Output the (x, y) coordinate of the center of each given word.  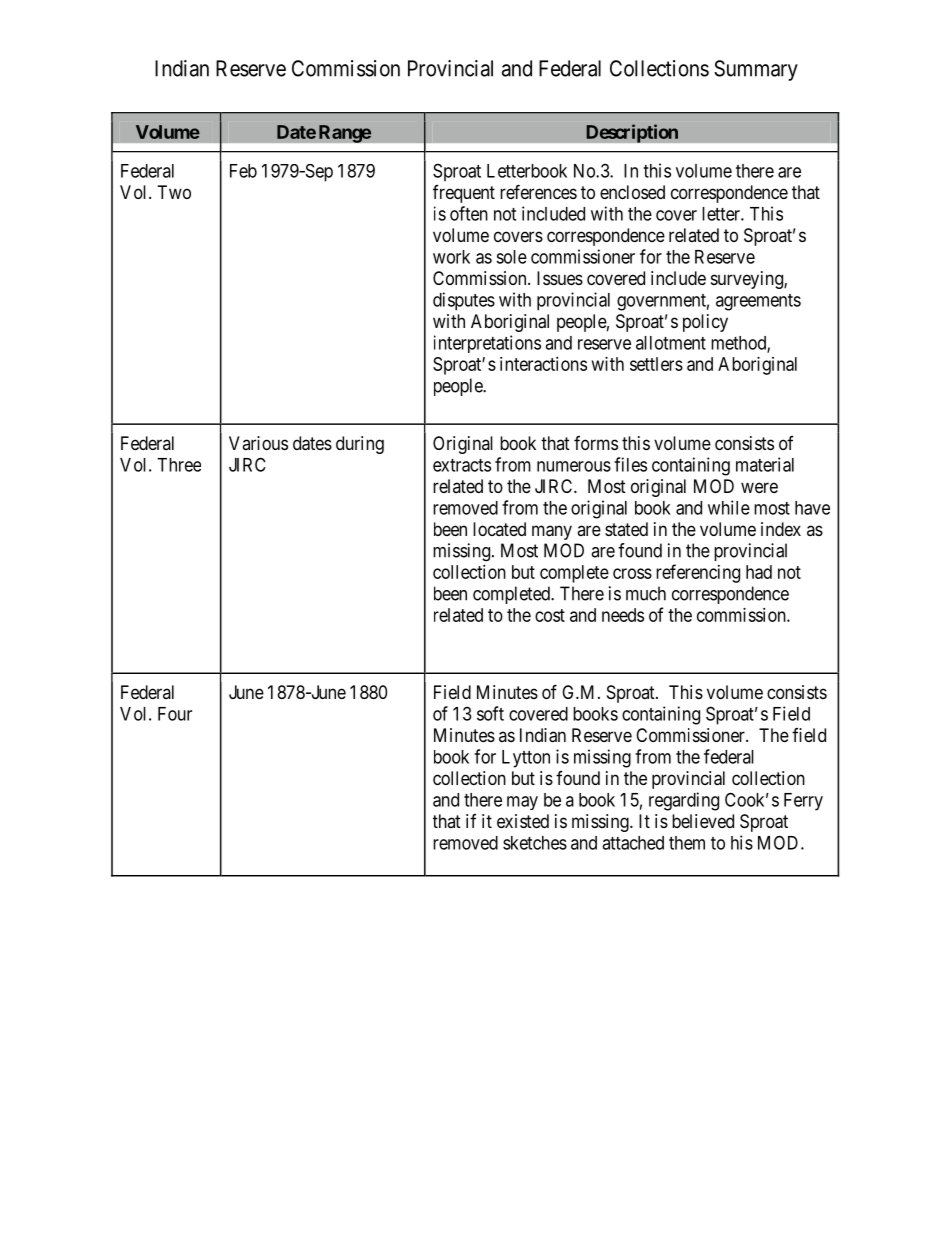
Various (258, 443)
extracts (462, 465)
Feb (243, 171)
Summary (756, 70)
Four (175, 714)
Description (632, 133)
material (765, 464)
